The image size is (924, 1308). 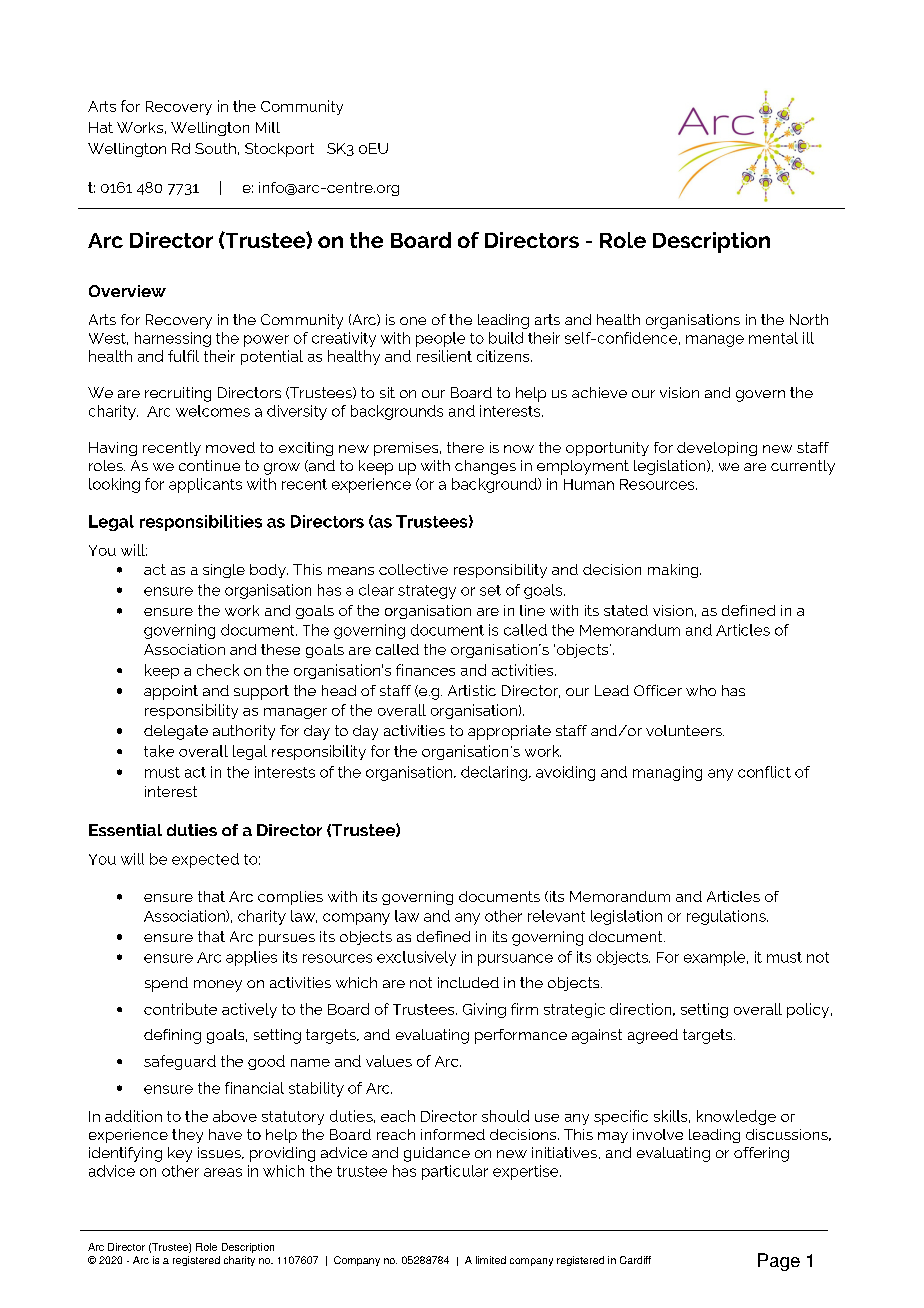 What do you see at coordinates (205, 860) in the screenshot?
I see `expected` at bounding box center [205, 860].
